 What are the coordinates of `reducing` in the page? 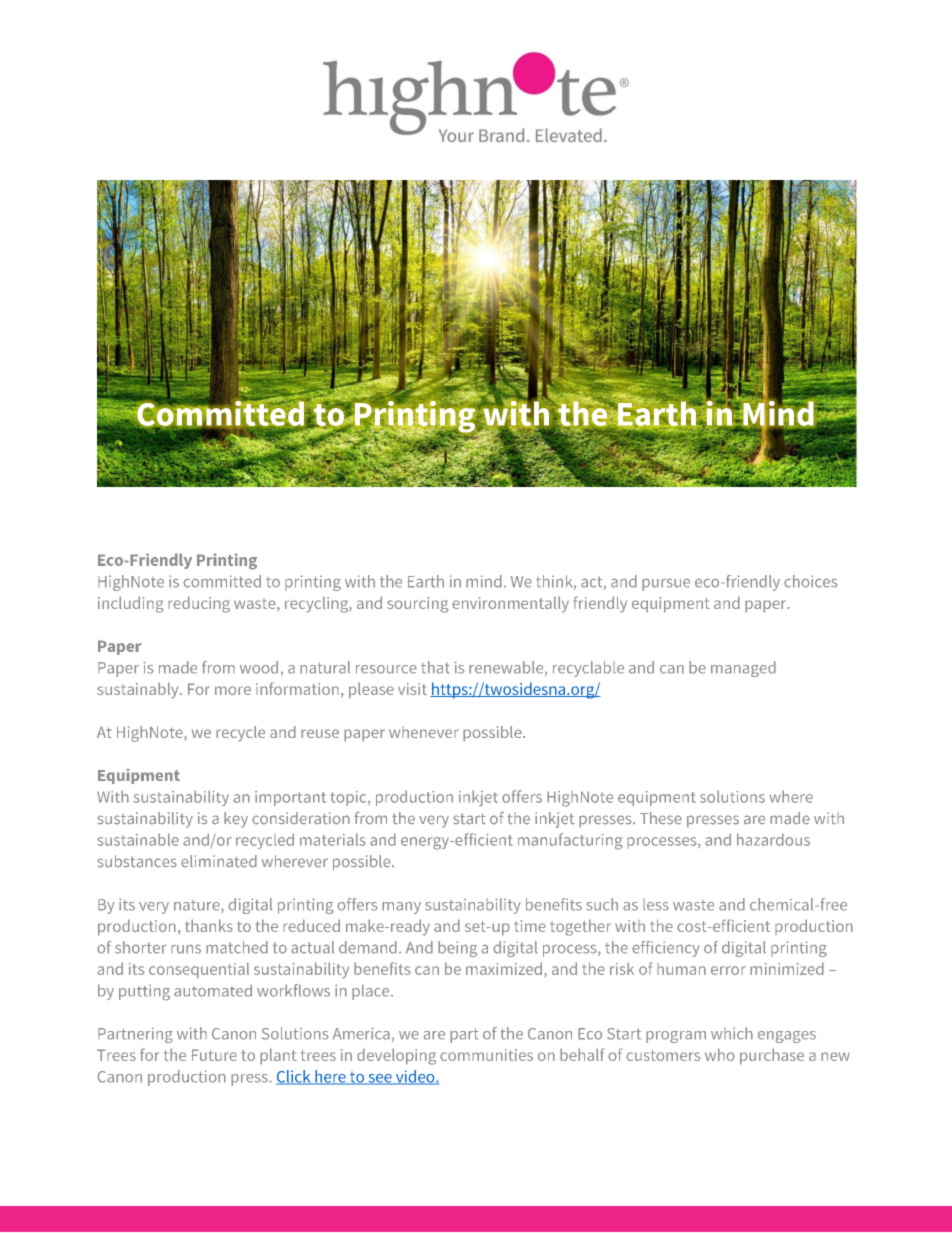 It's located at (199, 604).
